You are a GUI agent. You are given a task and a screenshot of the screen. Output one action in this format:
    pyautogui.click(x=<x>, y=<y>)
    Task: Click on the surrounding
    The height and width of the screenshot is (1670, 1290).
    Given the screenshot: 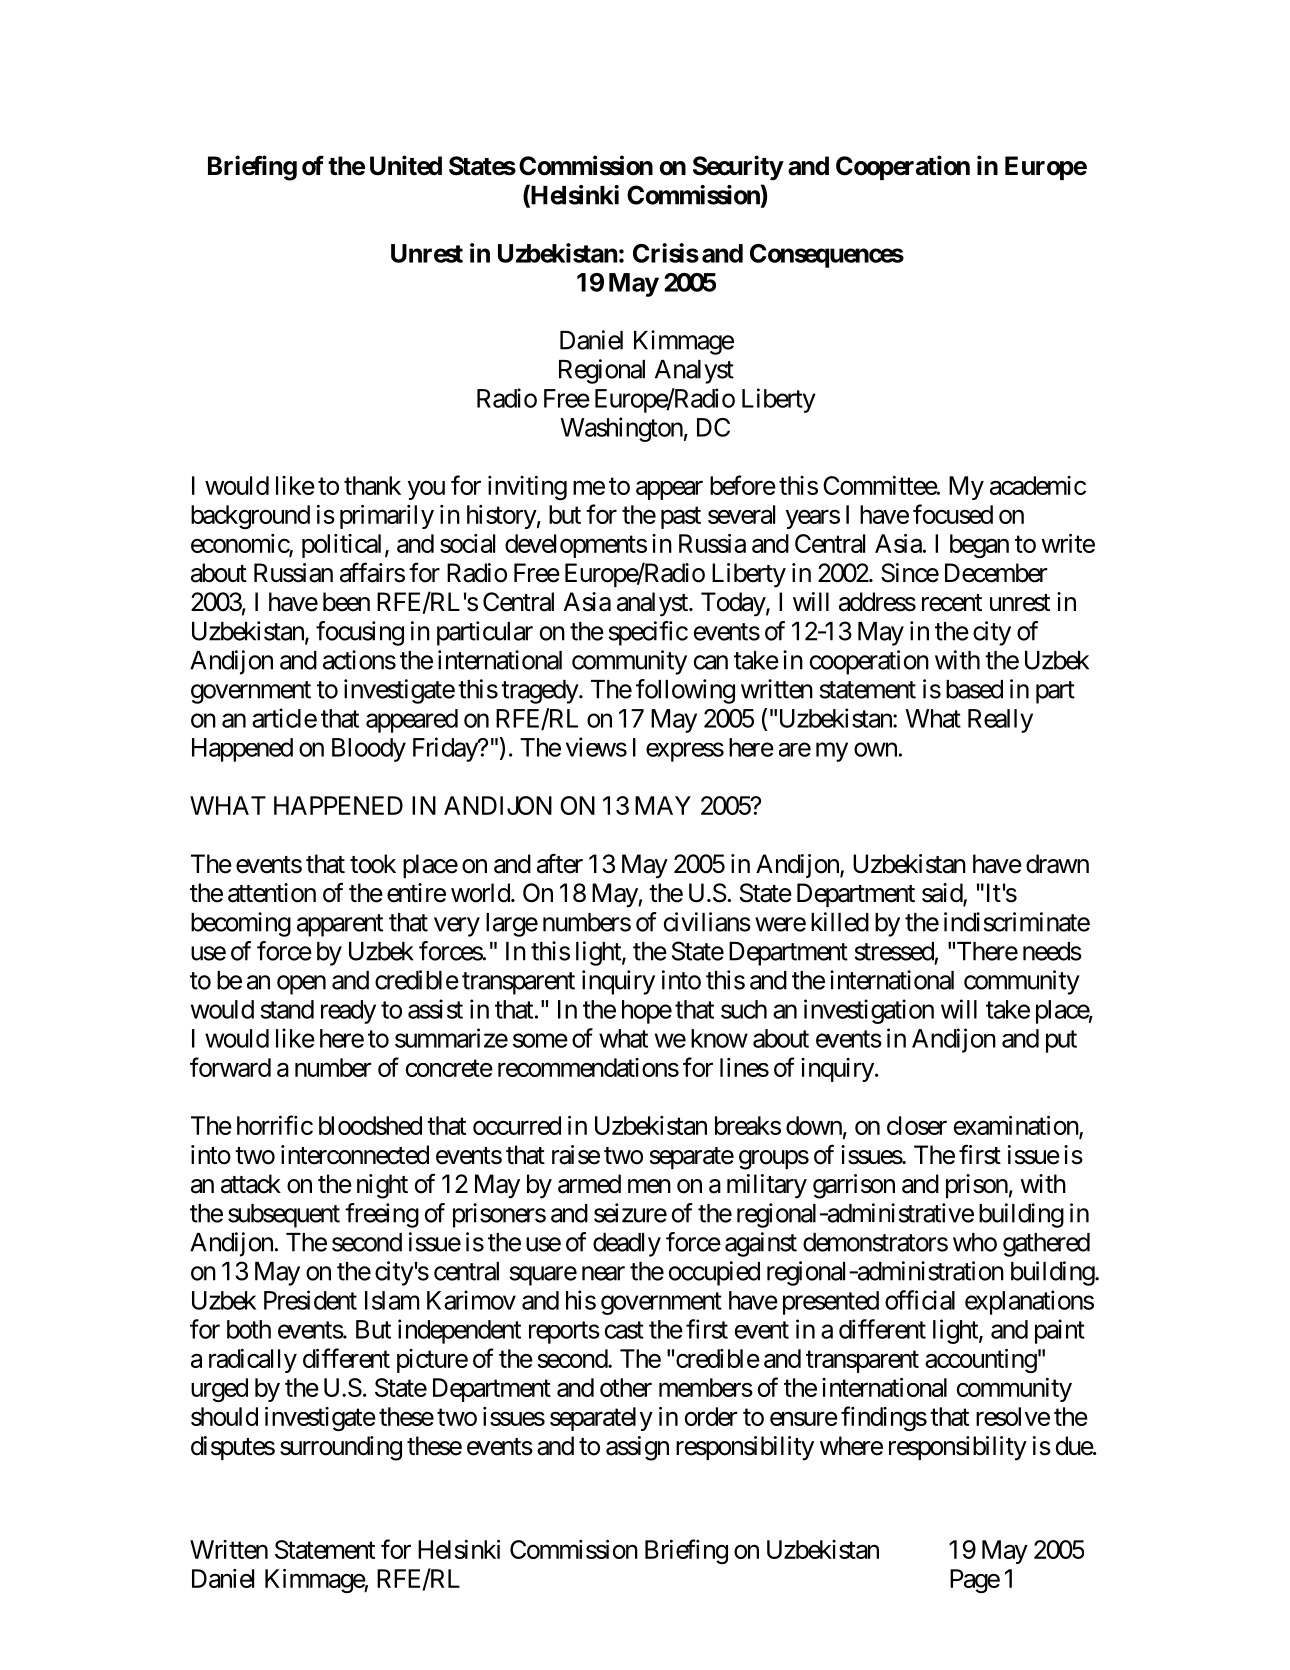 What is the action you would take?
    pyautogui.click(x=341, y=1448)
